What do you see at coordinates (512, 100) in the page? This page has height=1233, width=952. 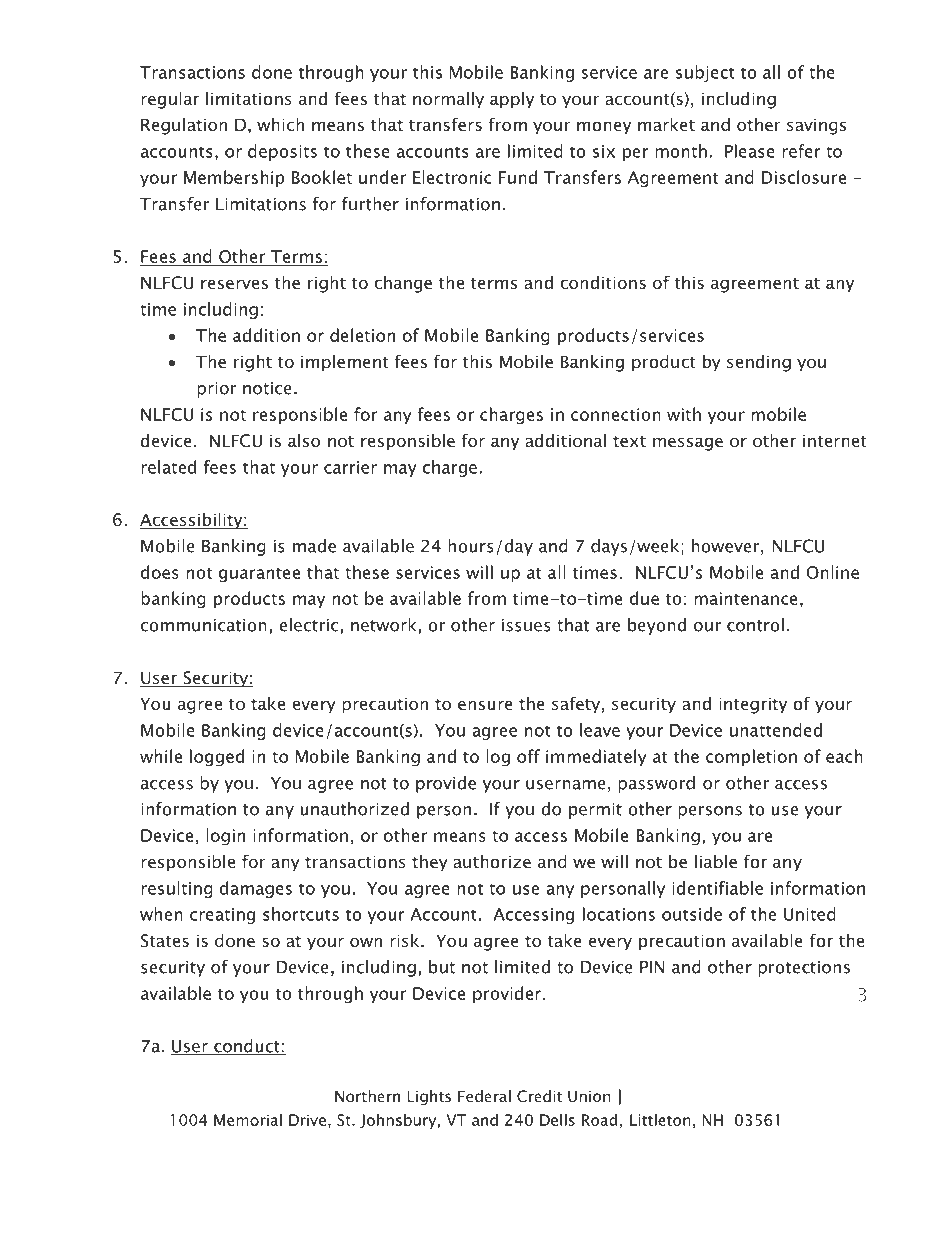 I see `apply` at bounding box center [512, 100].
